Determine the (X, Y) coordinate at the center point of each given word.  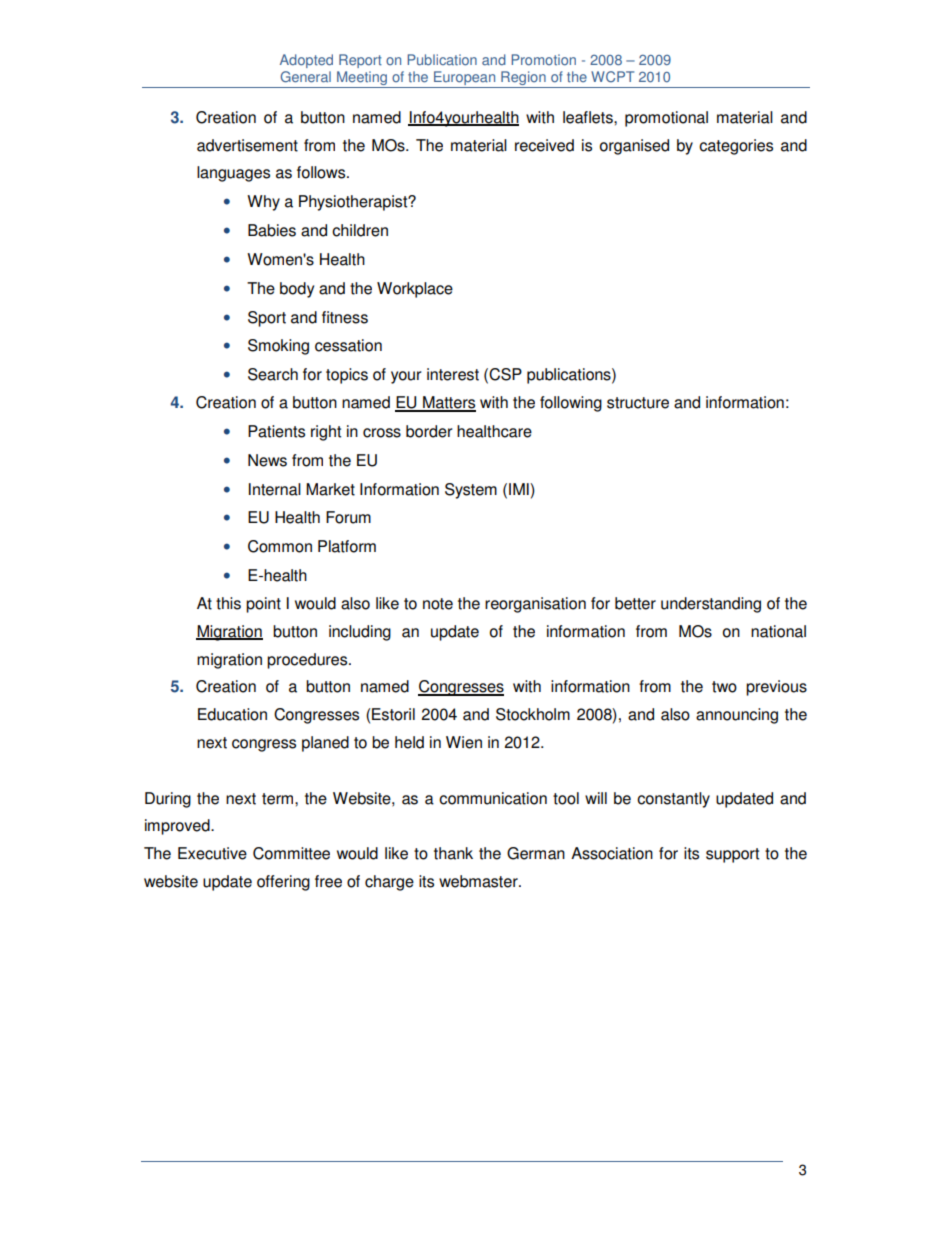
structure (638, 403)
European (465, 79)
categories (736, 147)
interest (453, 374)
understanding (711, 605)
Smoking (278, 347)
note (438, 604)
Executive (212, 853)
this (228, 603)
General (305, 77)
